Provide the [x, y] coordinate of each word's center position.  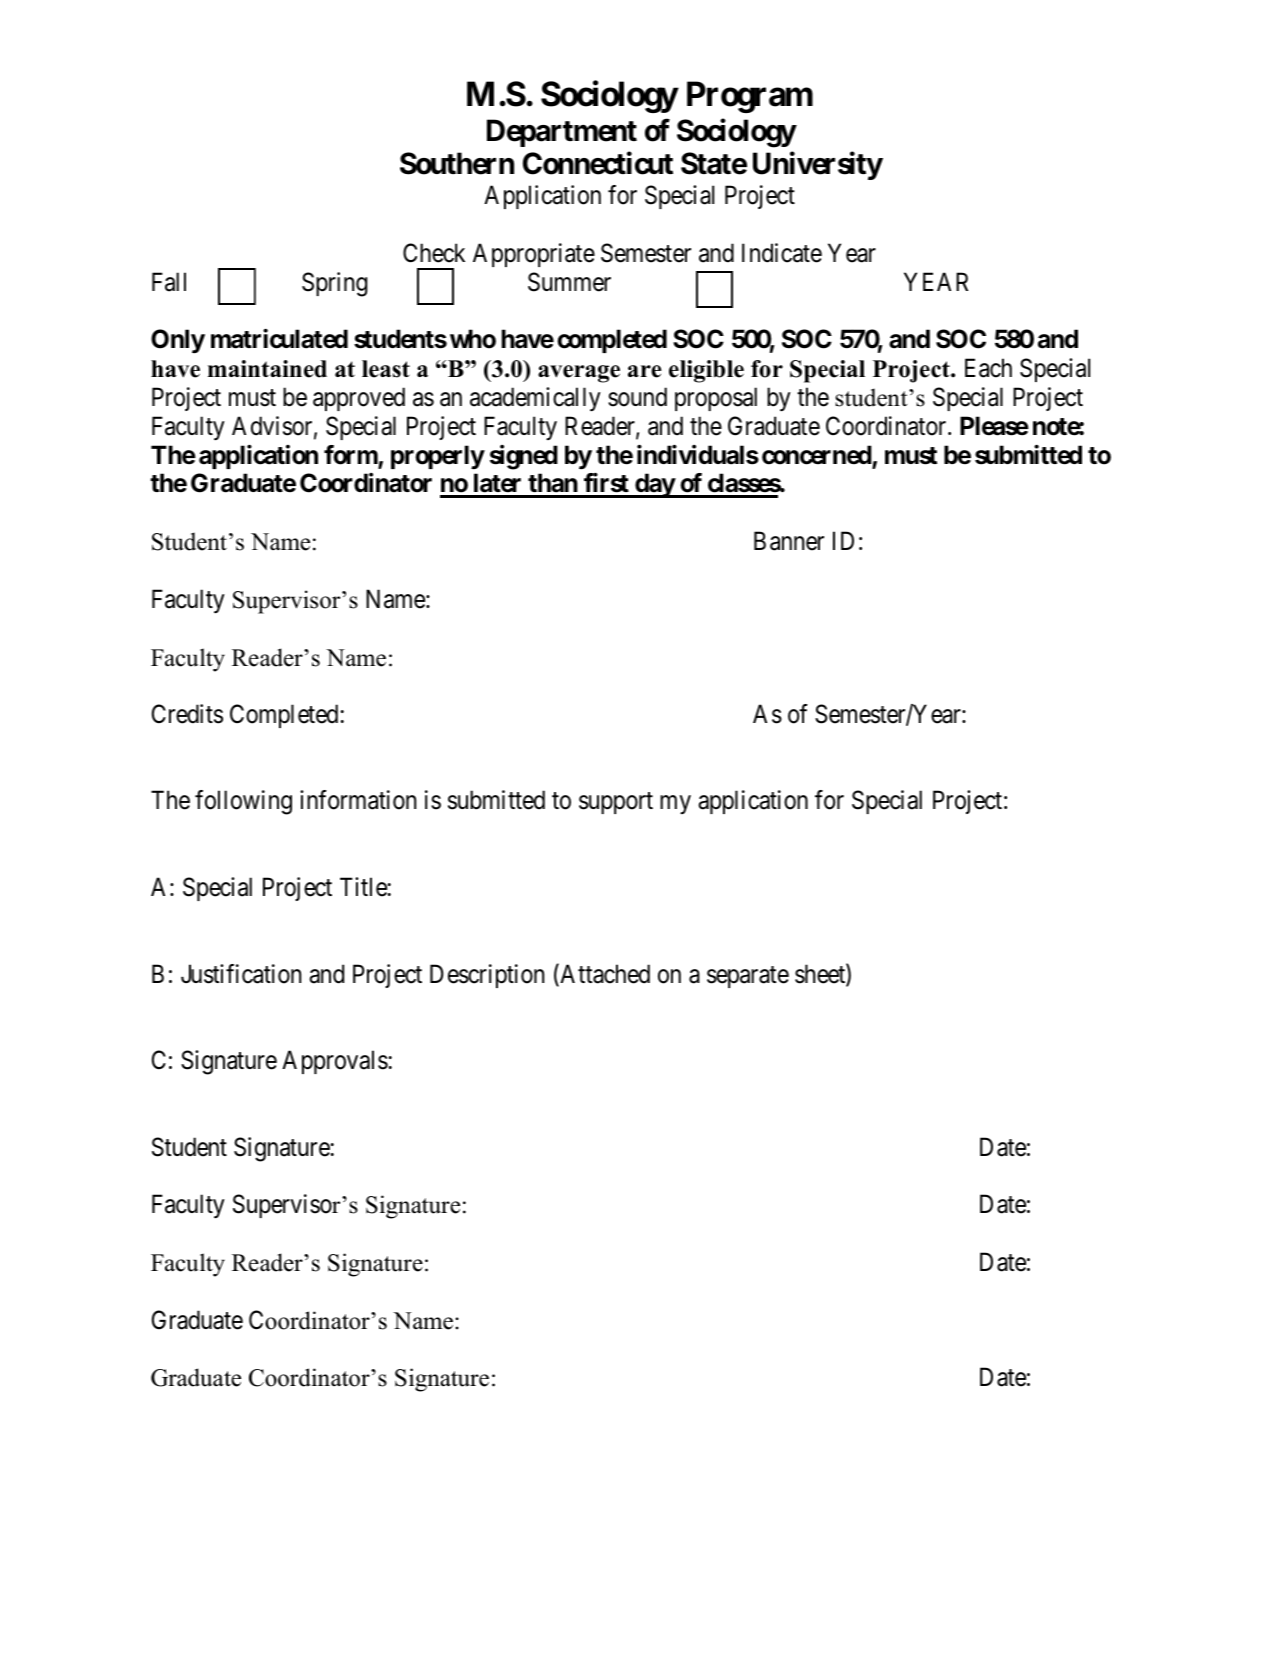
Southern [457, 163]
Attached [604, 975]
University [818, 166]
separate [748, 977]
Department [562, 133]
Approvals [335, 1062]
